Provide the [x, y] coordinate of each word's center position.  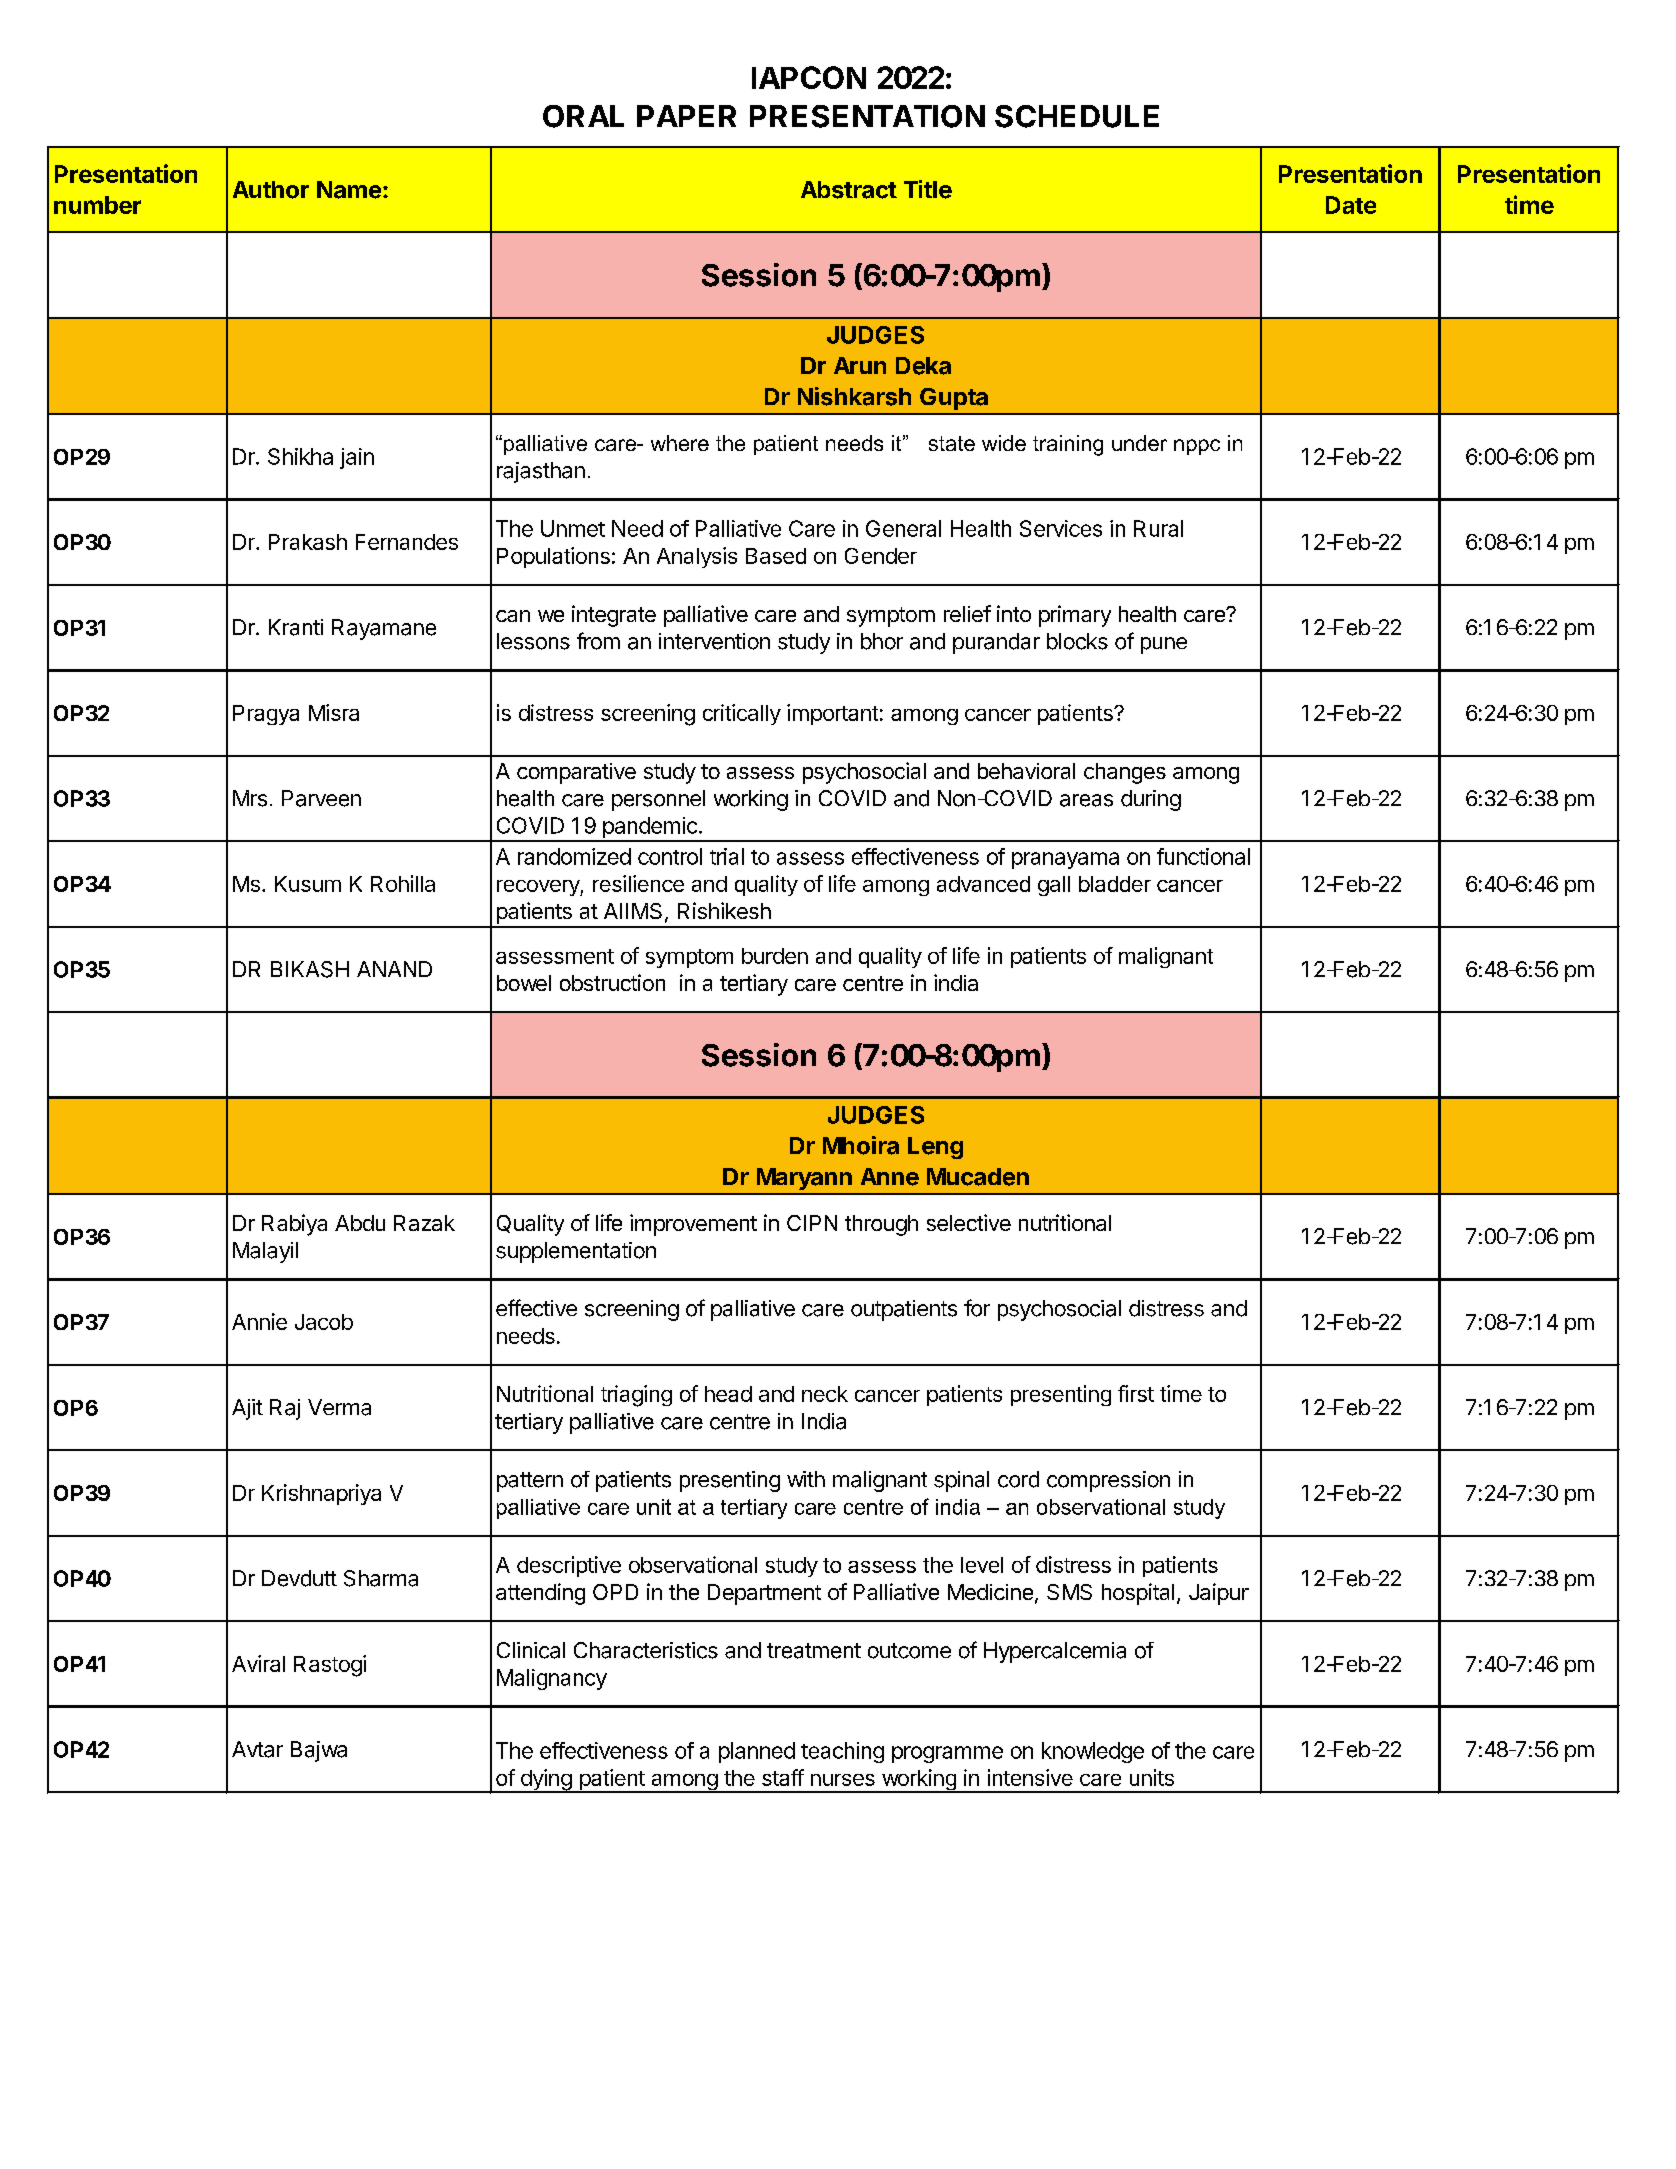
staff [783, 1777]
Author [271, 190]
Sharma [381, 1578]
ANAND [394, 969]
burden [775, 956]
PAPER [686, 116]
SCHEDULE [1077, 116]
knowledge [1093, 1752]
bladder [1115, 884]
